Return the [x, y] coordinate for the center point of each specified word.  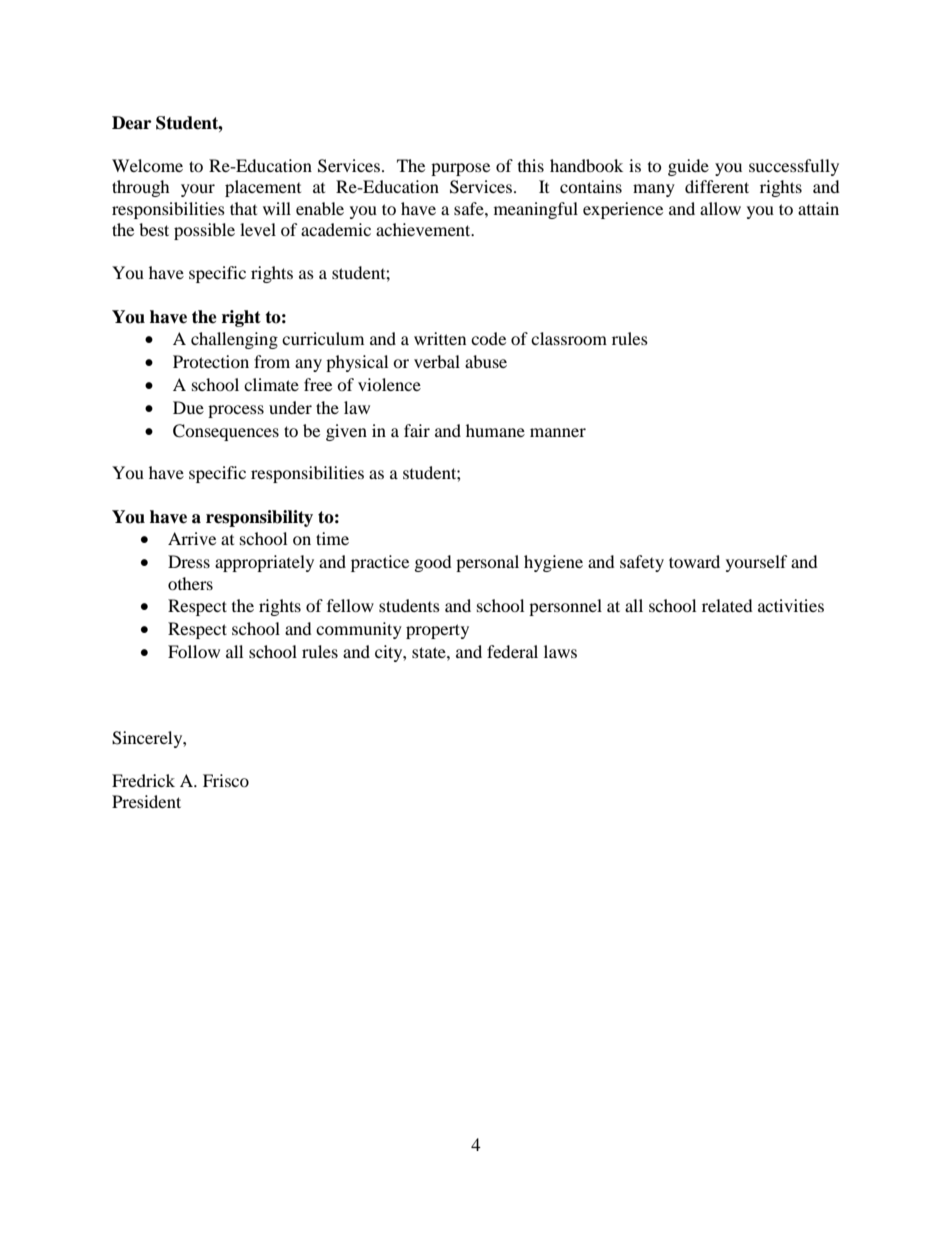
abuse [486, 361]
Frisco [226, 780]
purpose [460, 169]
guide [688, 167]
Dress [189, 561]
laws [560, 651]
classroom [569, 338]
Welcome [147, 165]
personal [487, 563]
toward [694, 561]
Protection [211, 361]
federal [512, 651]
